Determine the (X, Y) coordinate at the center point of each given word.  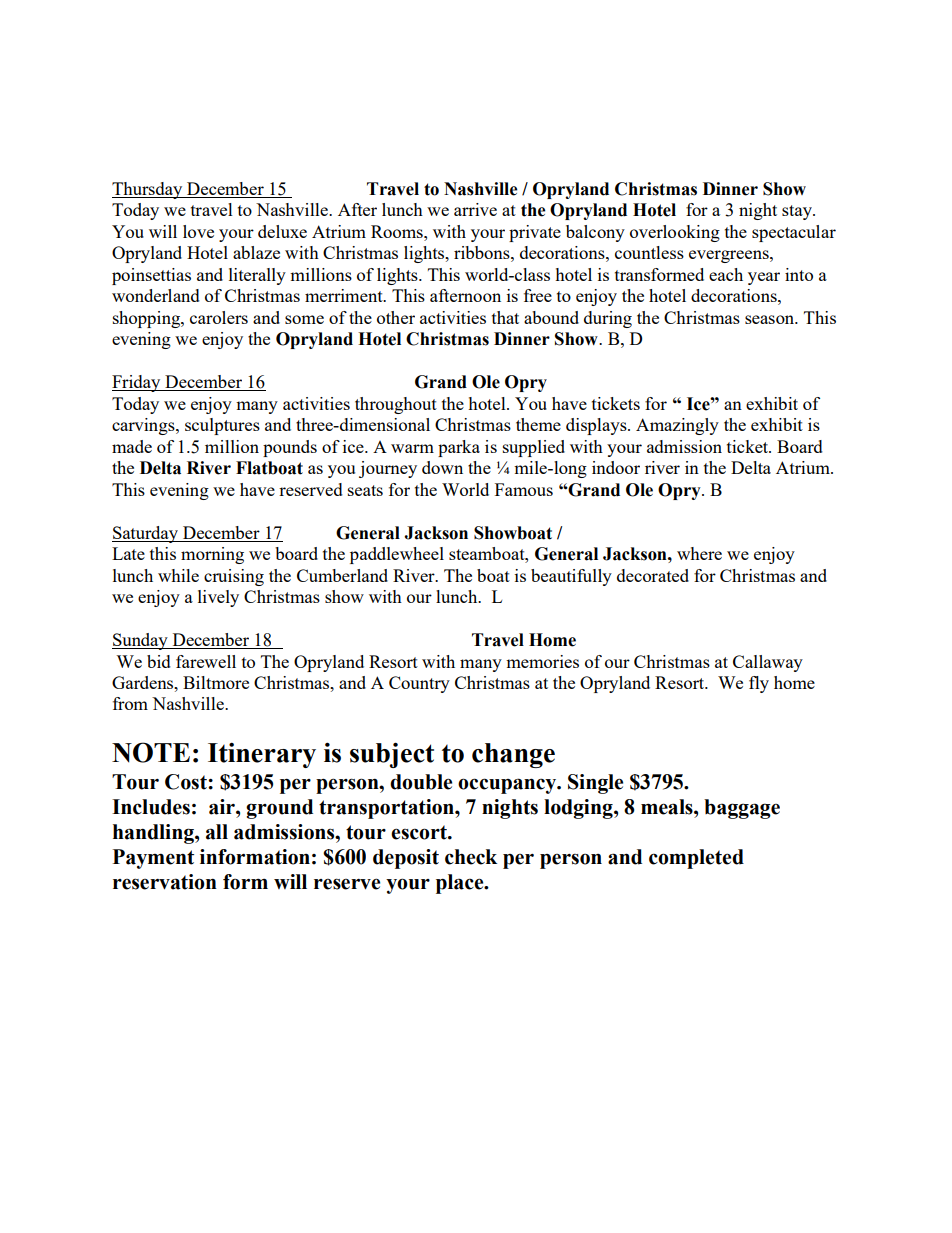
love (198, 231)
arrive (475, 209)
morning (212, 555)
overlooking (675, 233)
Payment (153, 859)
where (699, 553)
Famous (524, 489)
